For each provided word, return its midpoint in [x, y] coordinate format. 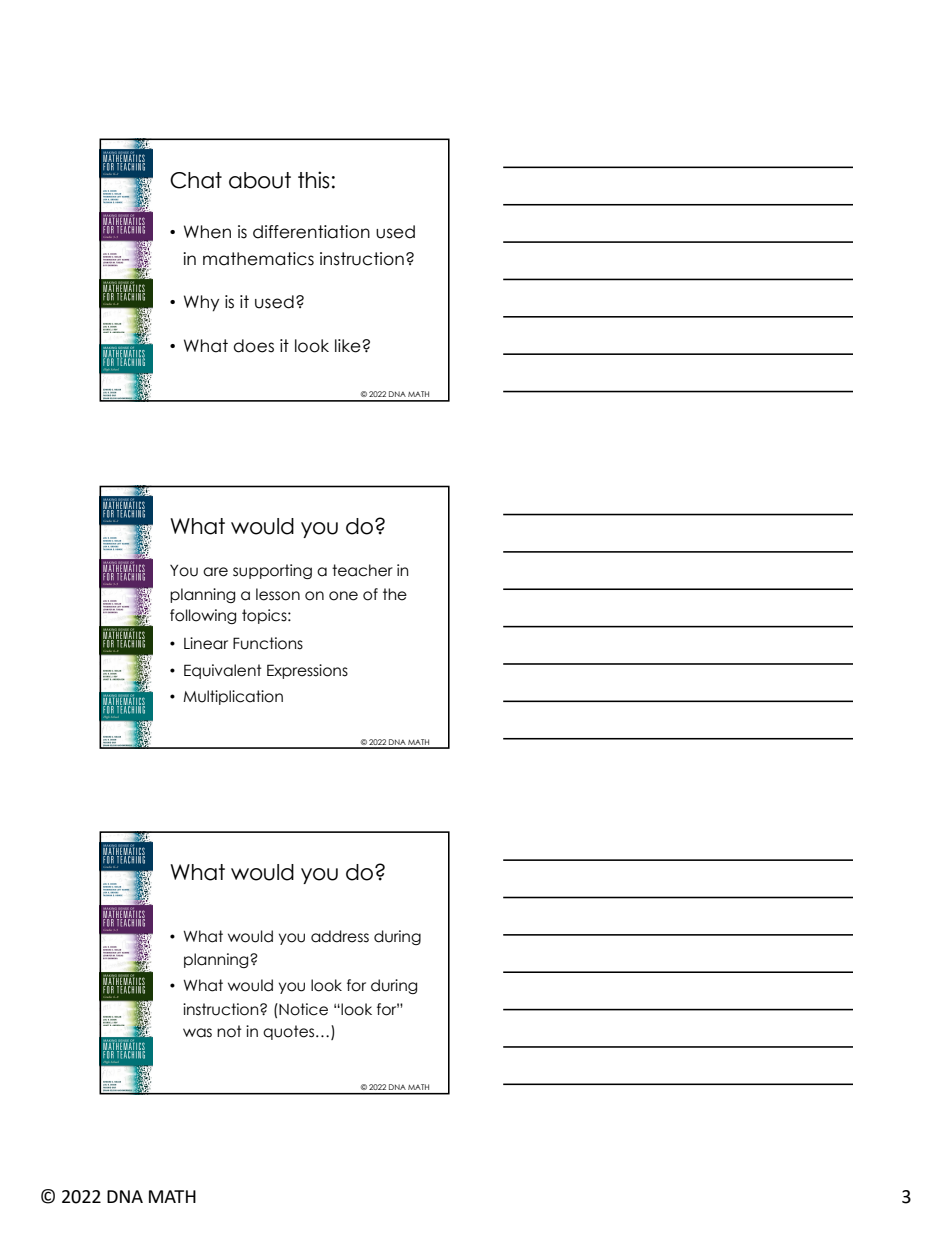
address [340, 936]
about [260, 180]
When [207, 232]
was [197, 1033]
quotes [290, 1032]
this [314, 180]
